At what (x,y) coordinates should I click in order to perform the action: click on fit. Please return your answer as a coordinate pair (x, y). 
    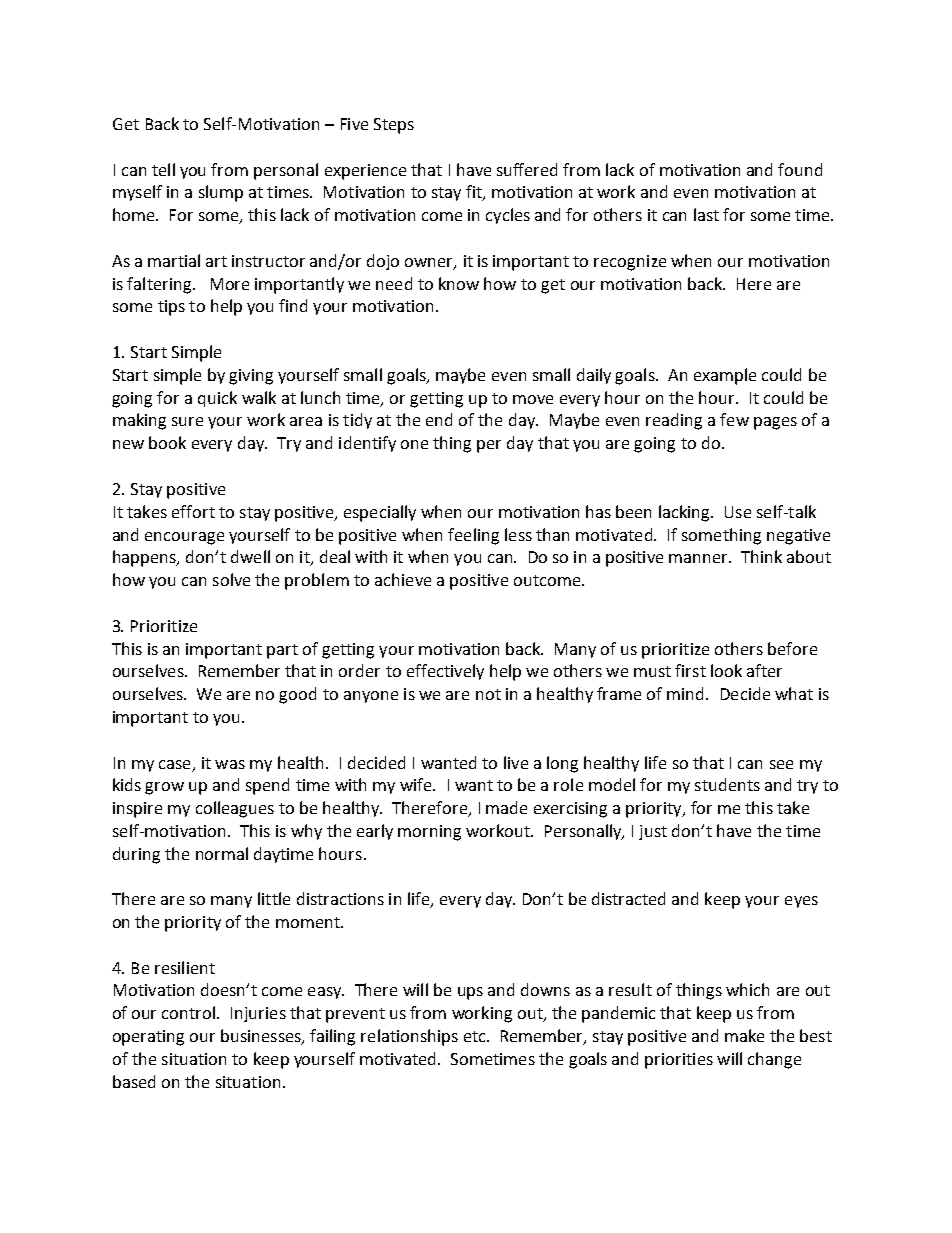
    Looking at the image, I should click on (475, 193).
